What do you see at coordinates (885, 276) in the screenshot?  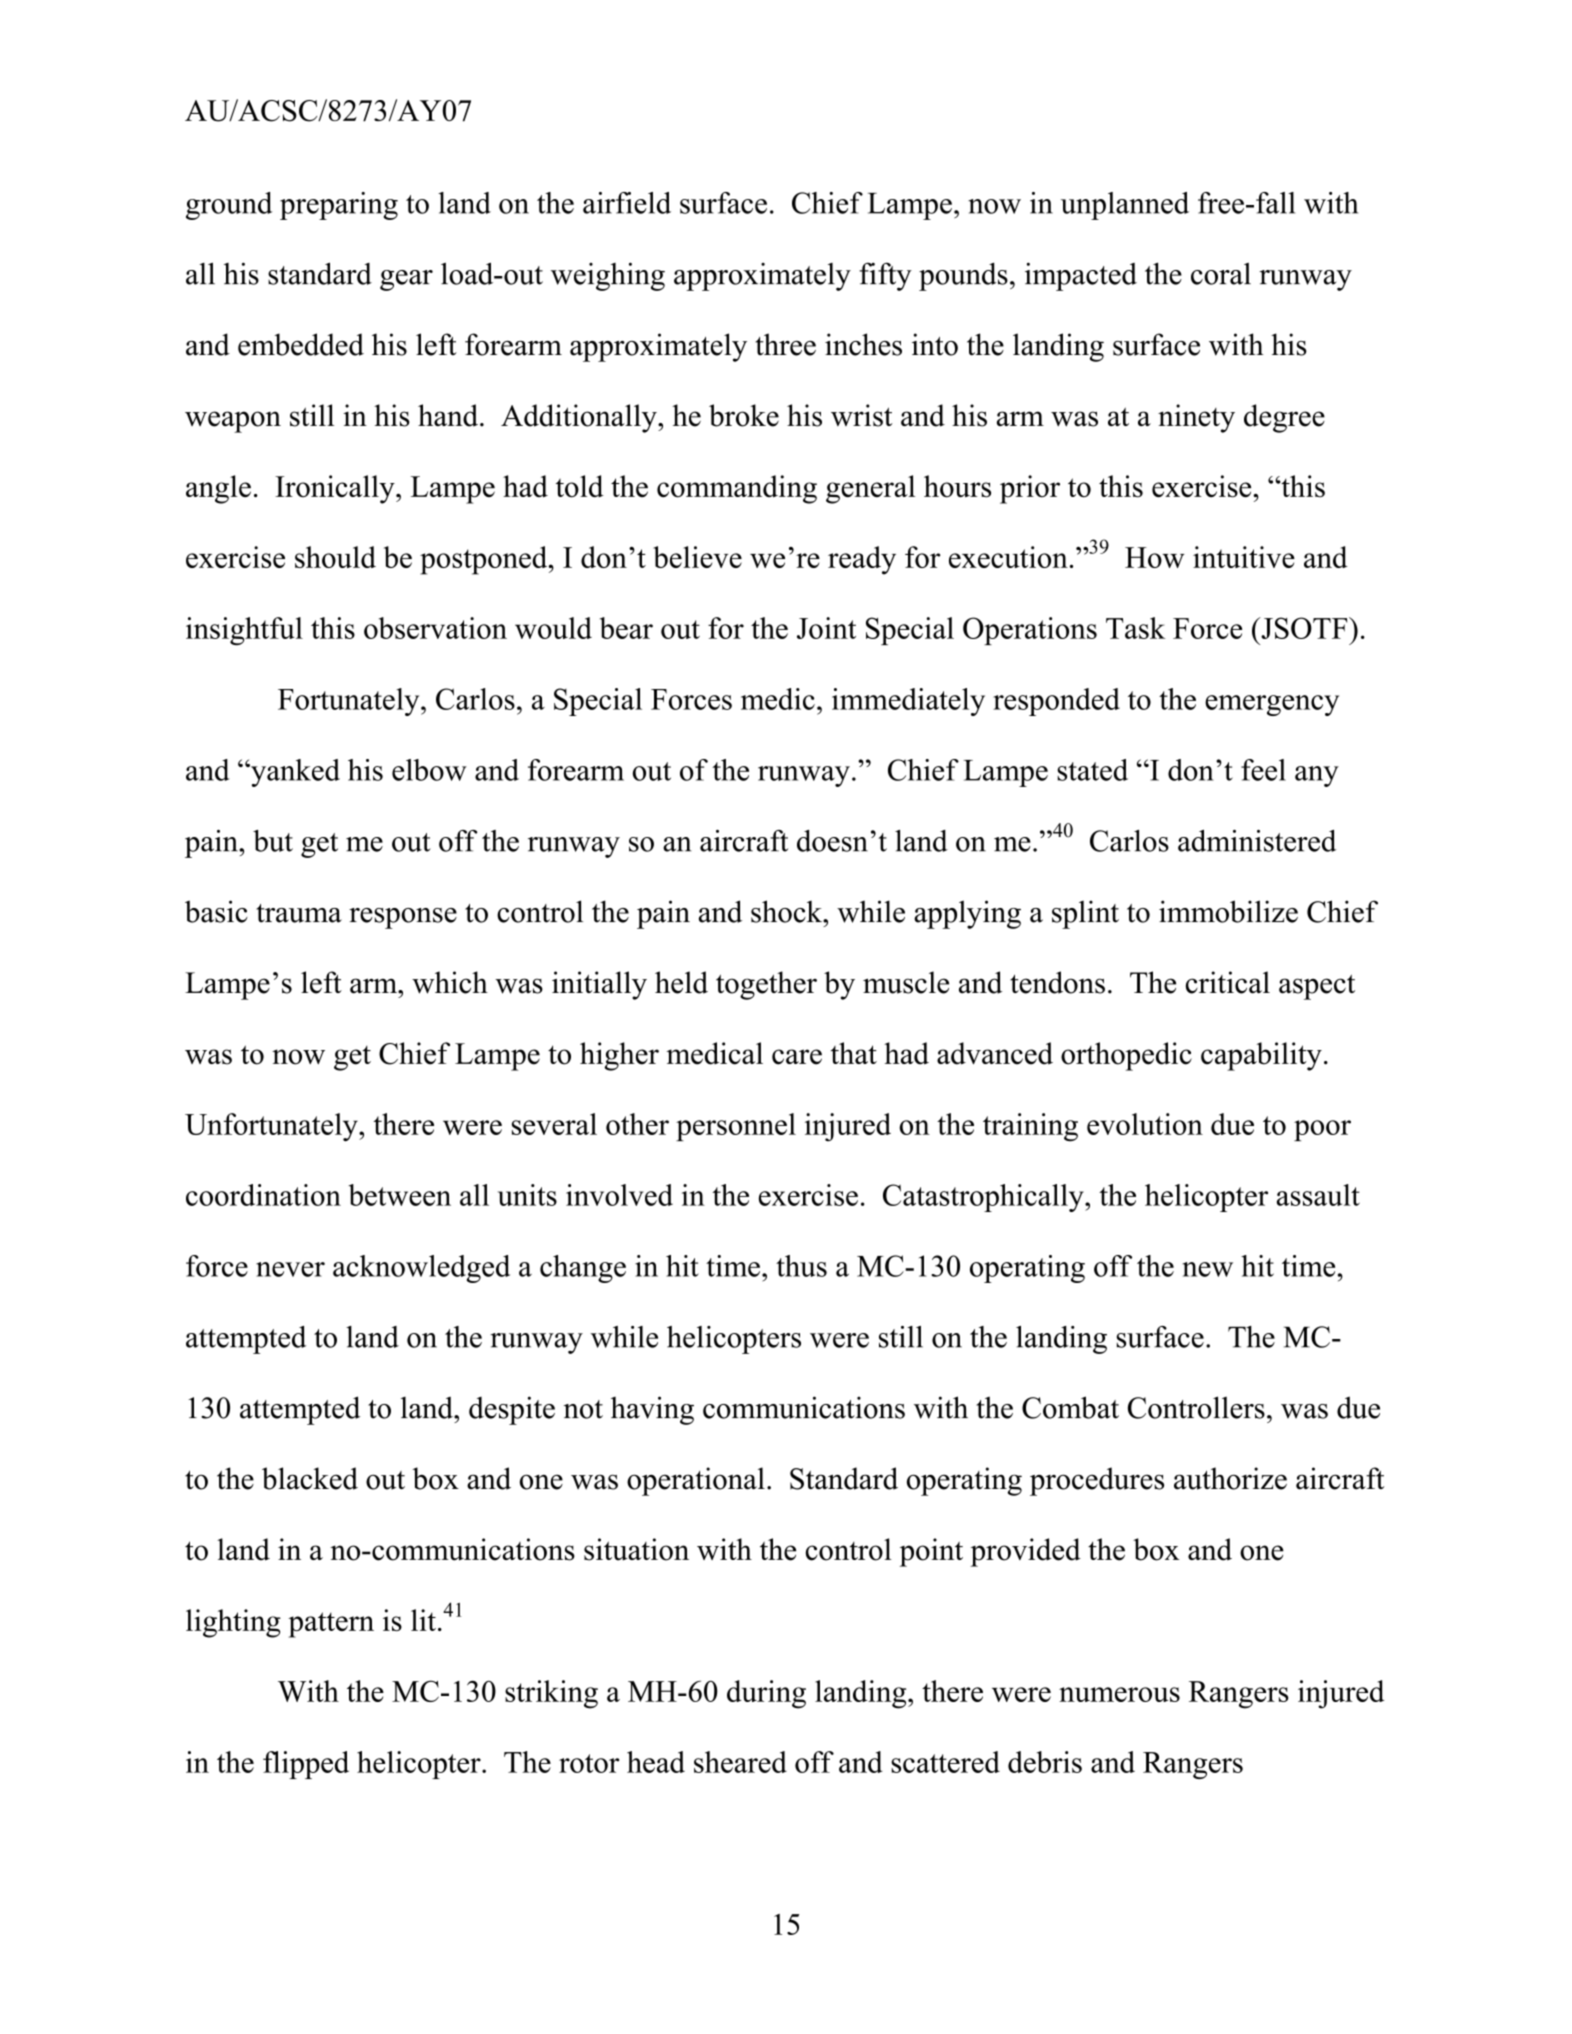 I see `fifty` at bounding box center [885, 276].
